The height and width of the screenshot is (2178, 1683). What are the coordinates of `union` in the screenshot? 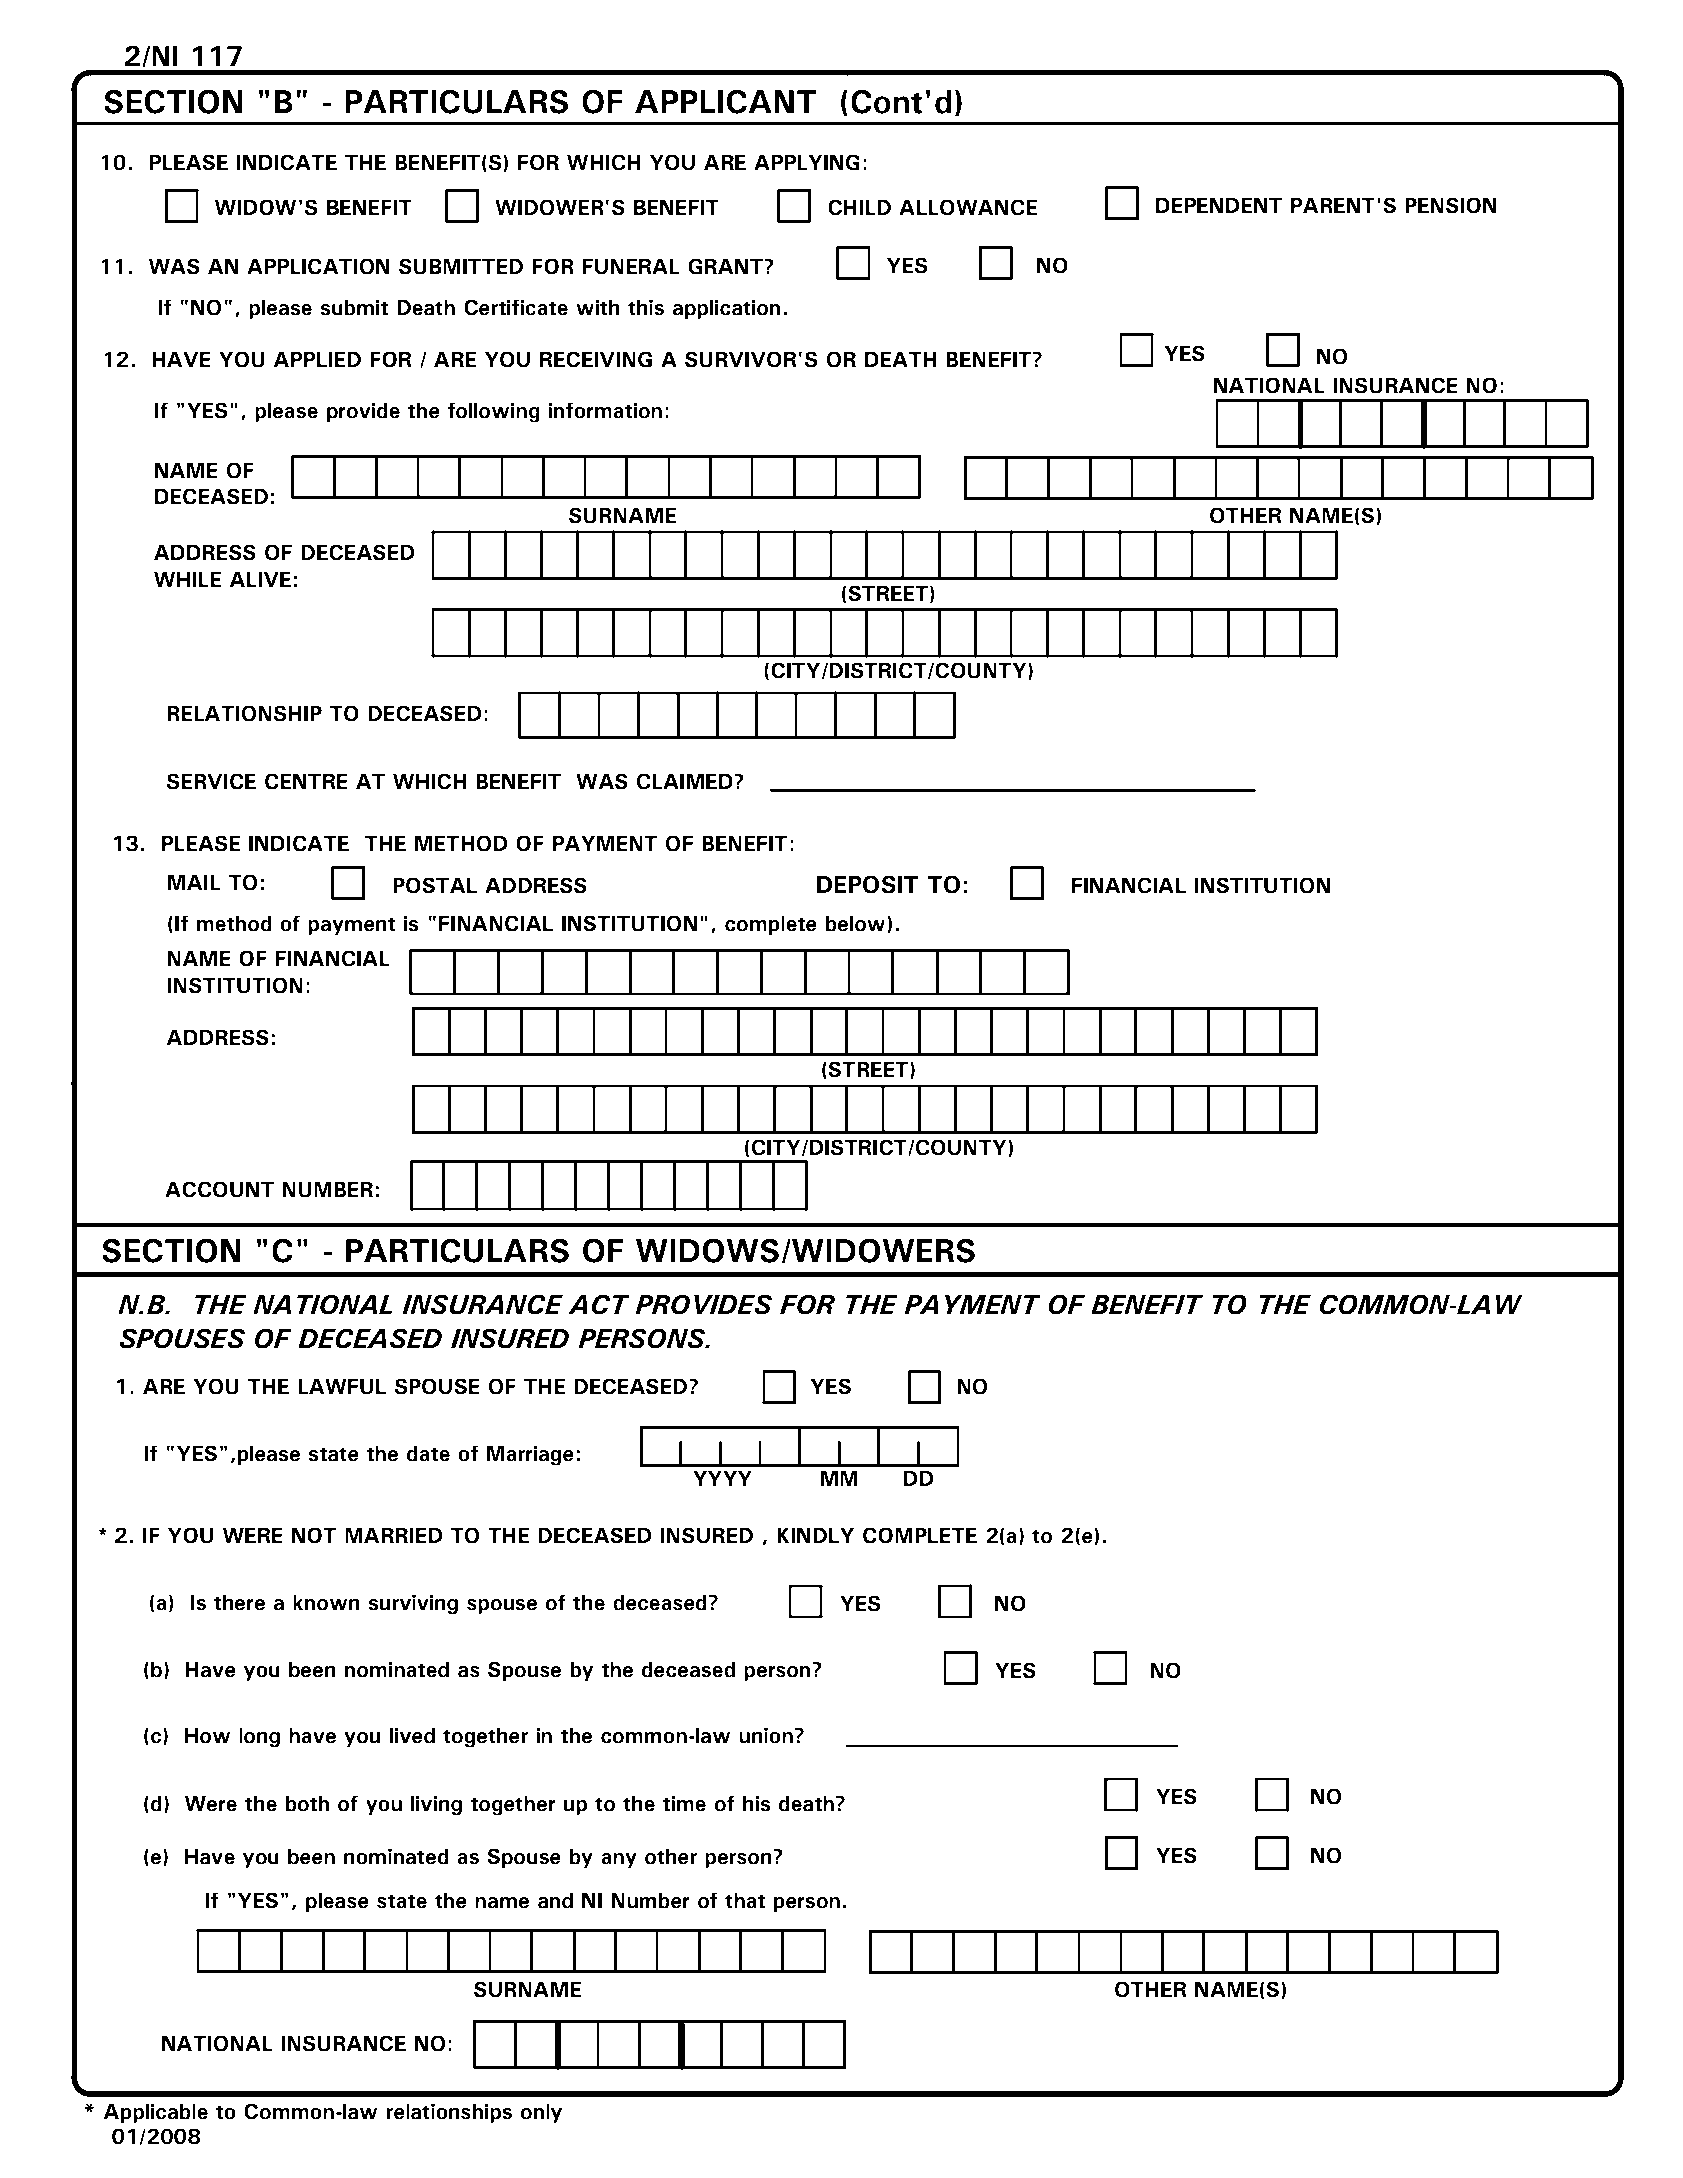 It's located at (766, 1736).
